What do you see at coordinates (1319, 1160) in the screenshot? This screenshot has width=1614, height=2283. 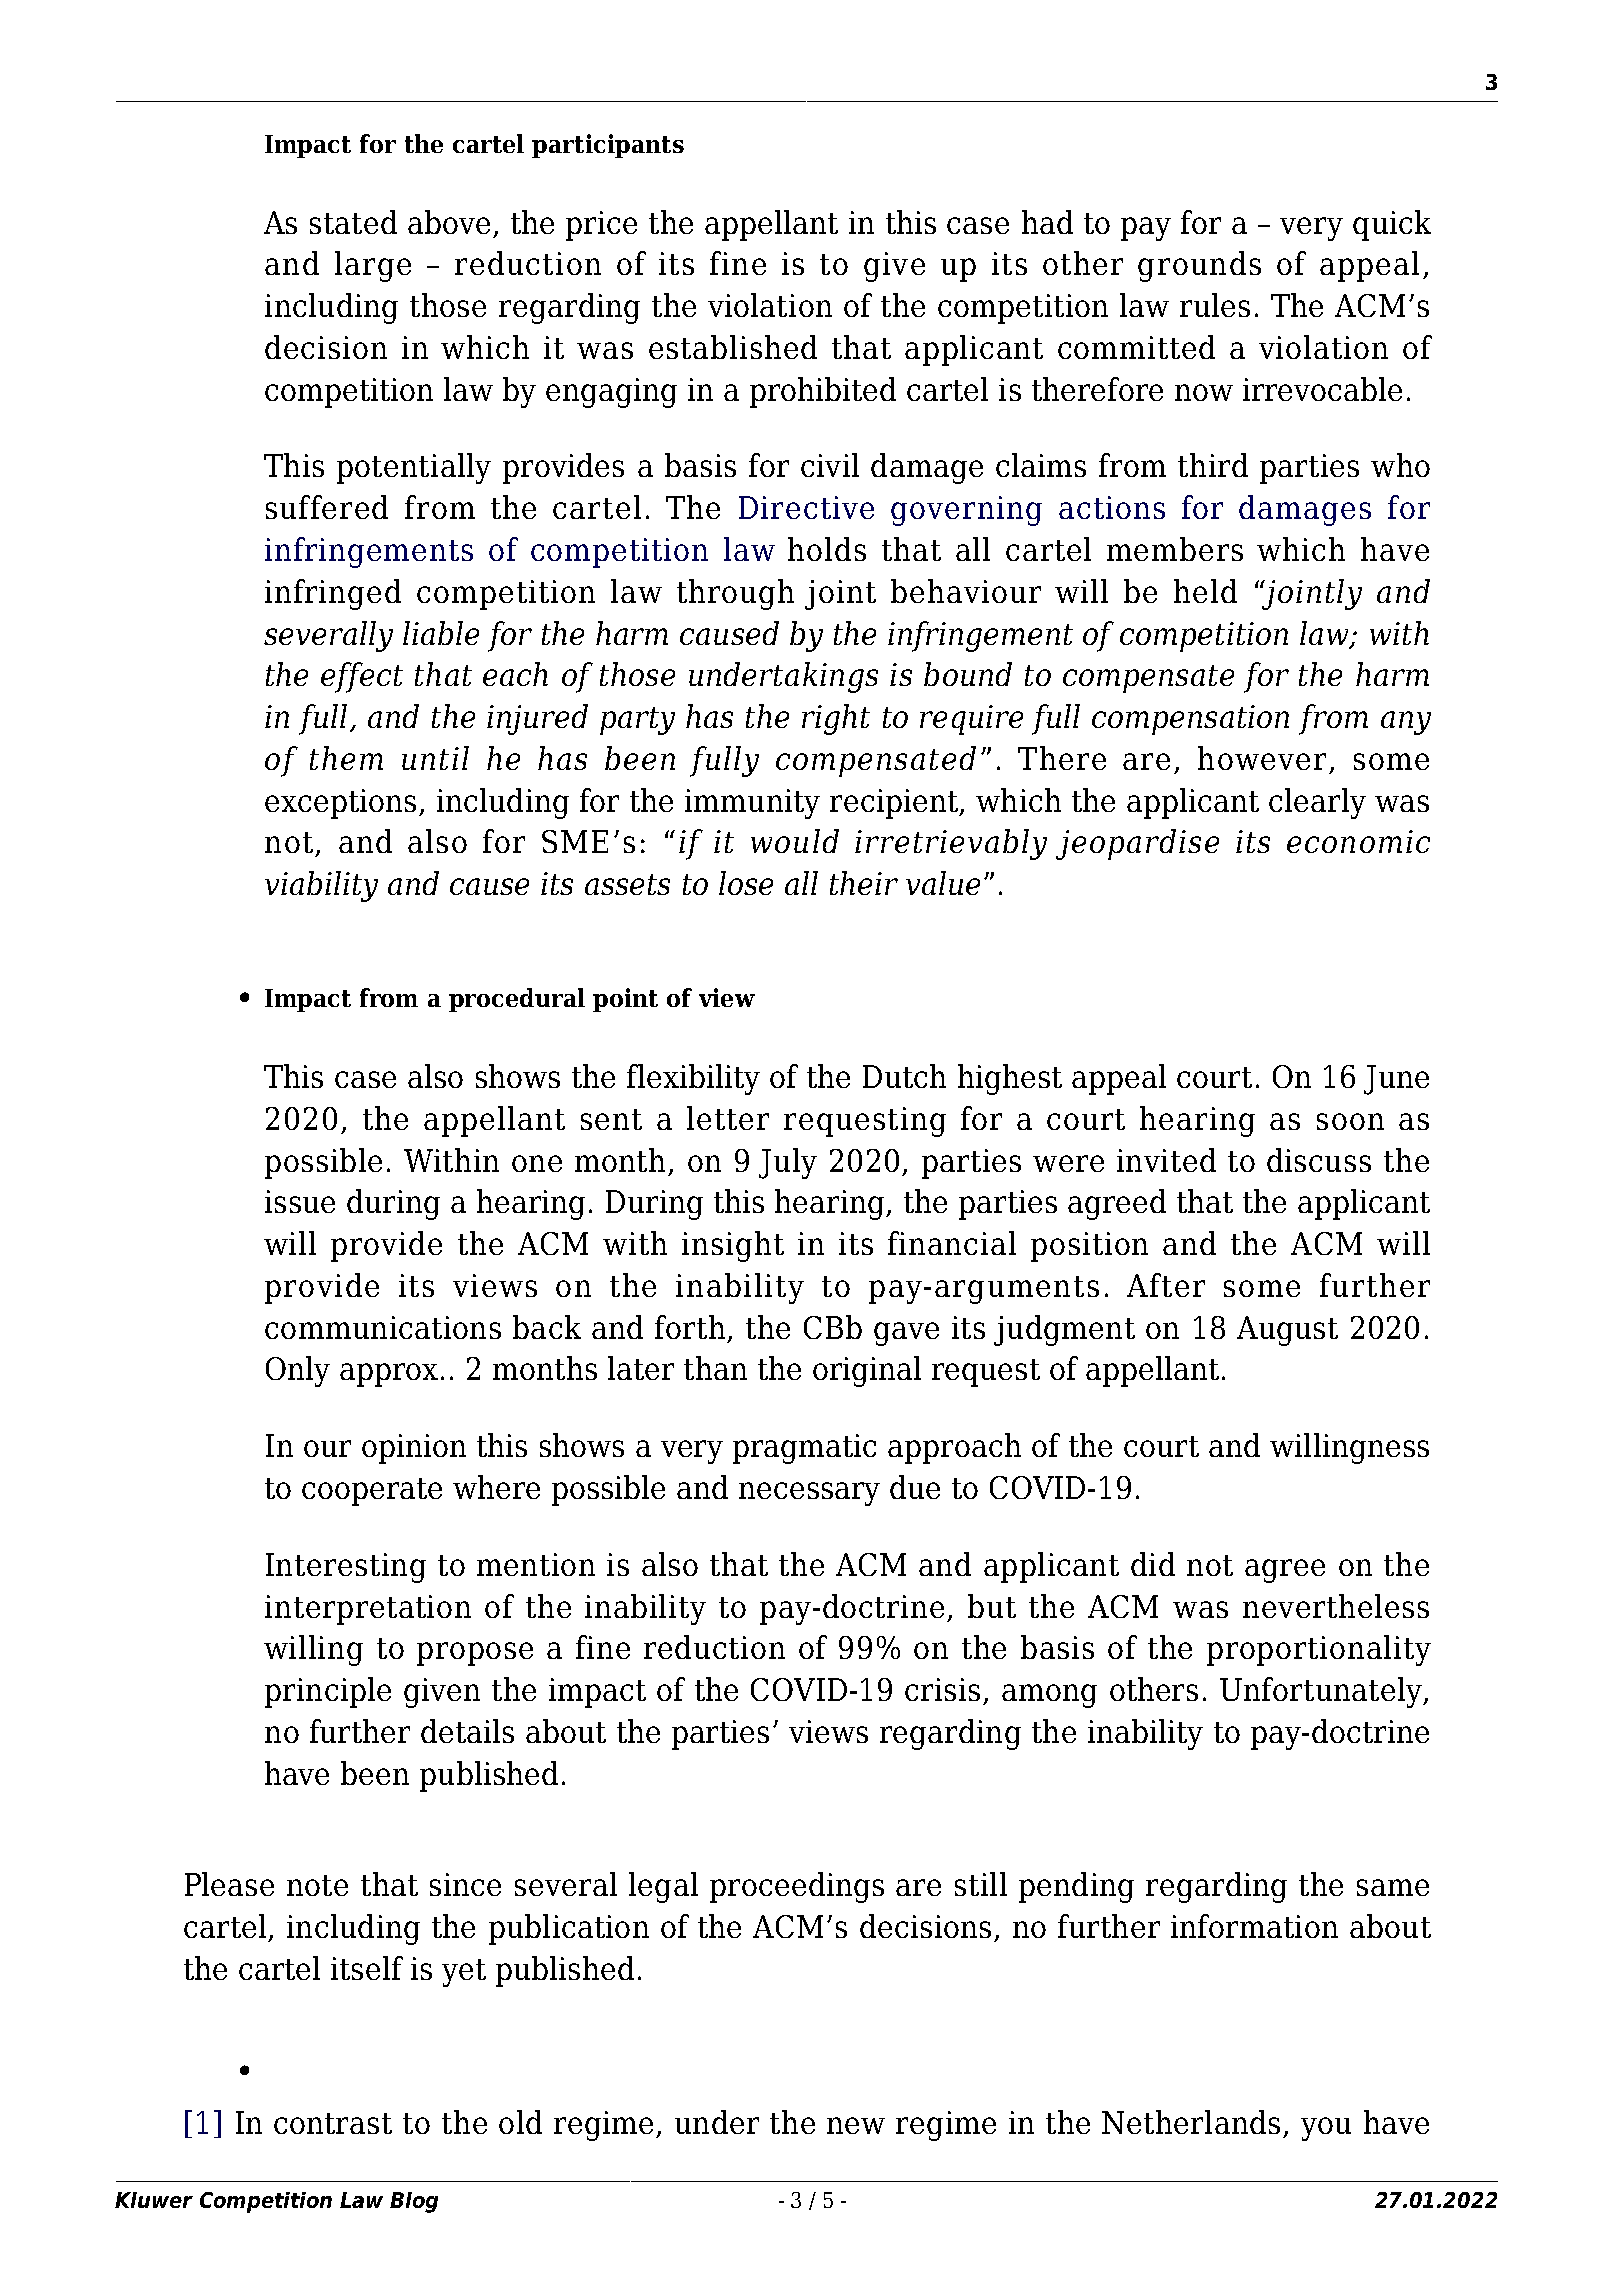 I see `discuss` at bounding box center [1319, 1160].
